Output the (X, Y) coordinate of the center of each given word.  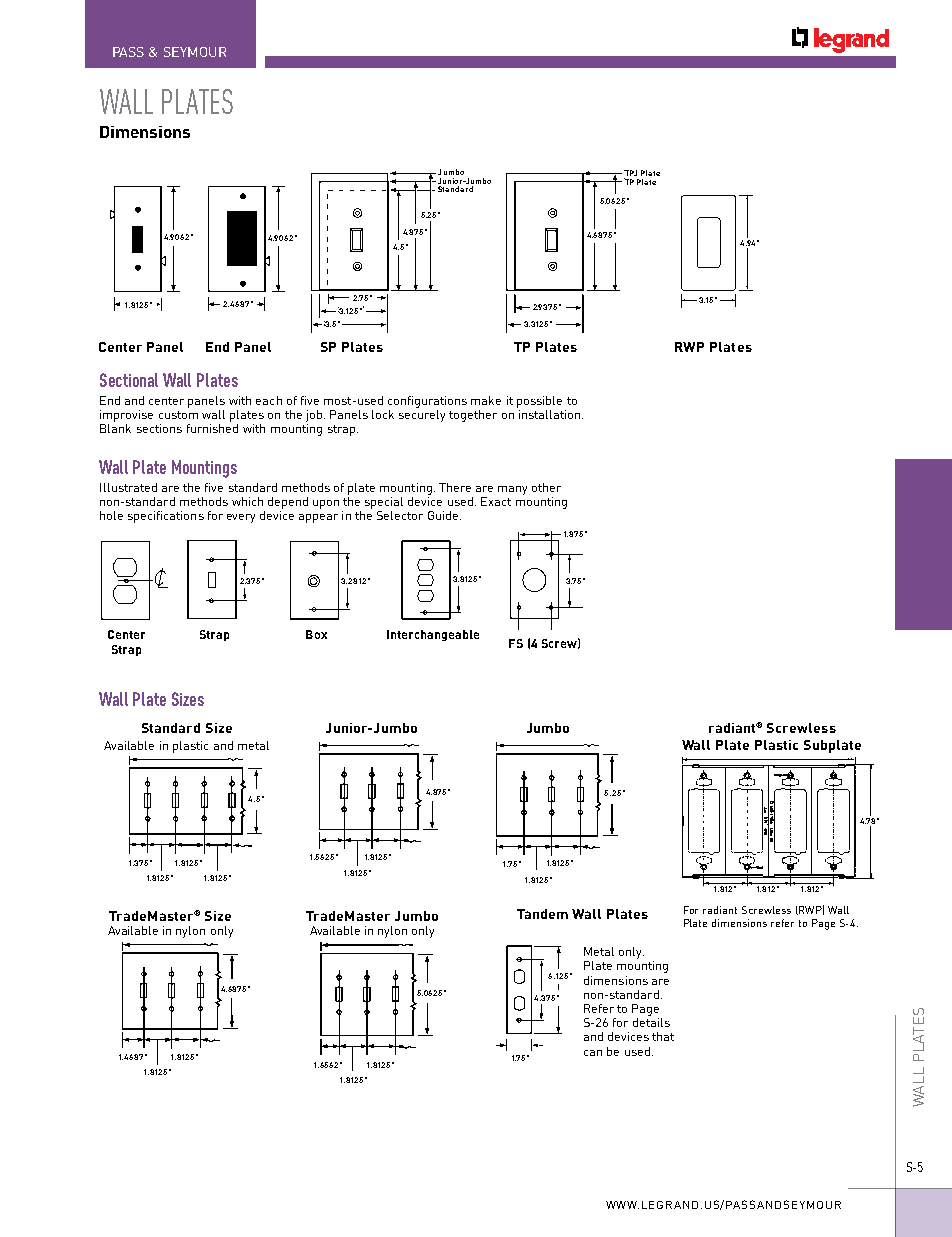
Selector (400, 515)
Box (316, 634)
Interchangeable (433, 635)
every (241, 518)
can (593, 1053)
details (651, 1022)
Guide (444, 515)
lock (383, 414)
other (546, 487)
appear (318, 518)
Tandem (542, 914)
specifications (166, 517)
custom (178, 415)
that (663, 1036)
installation (548, 413)
